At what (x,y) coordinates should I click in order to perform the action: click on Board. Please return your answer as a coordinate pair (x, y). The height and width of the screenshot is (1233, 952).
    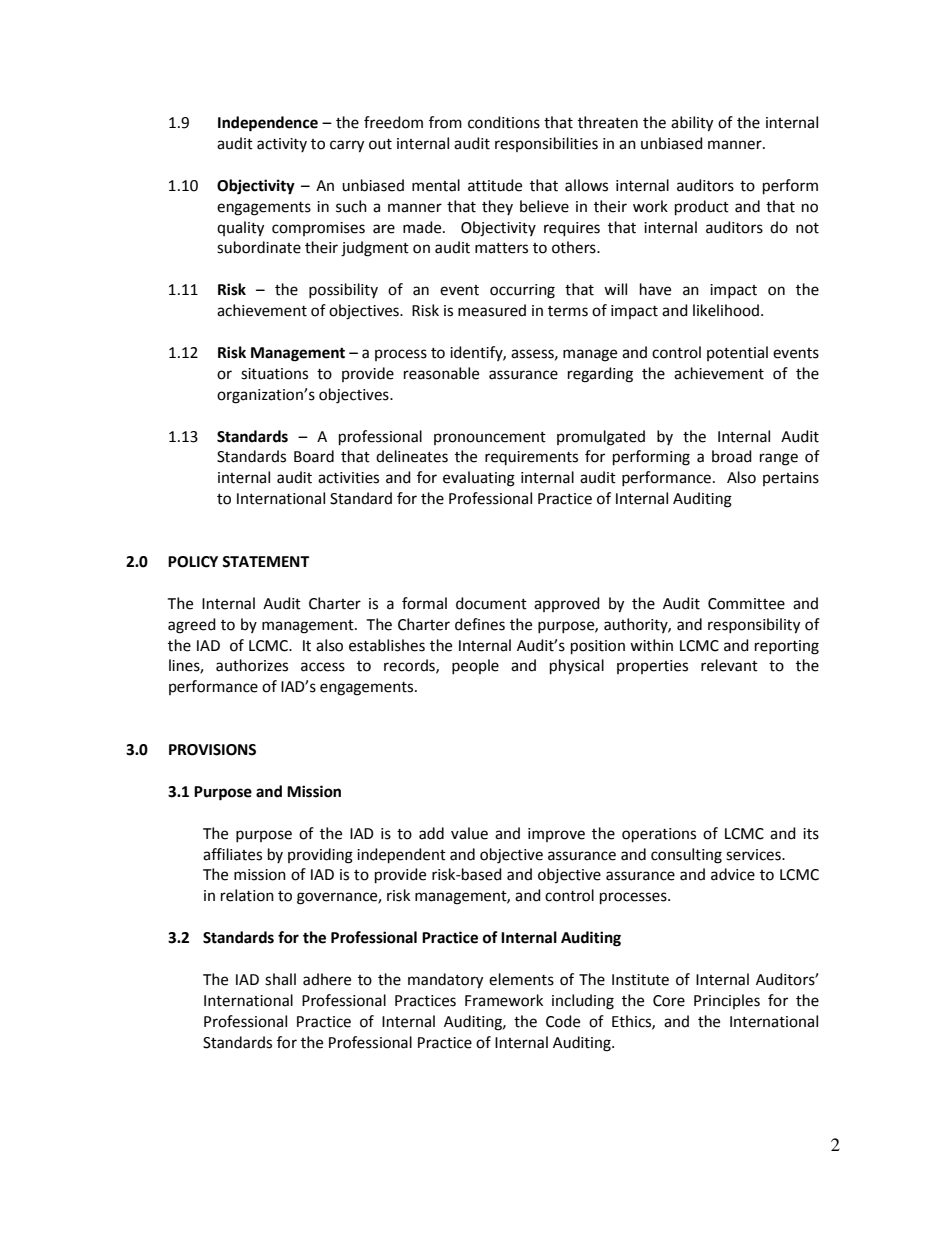
    Looking at the image, I should click on (314, 456).
